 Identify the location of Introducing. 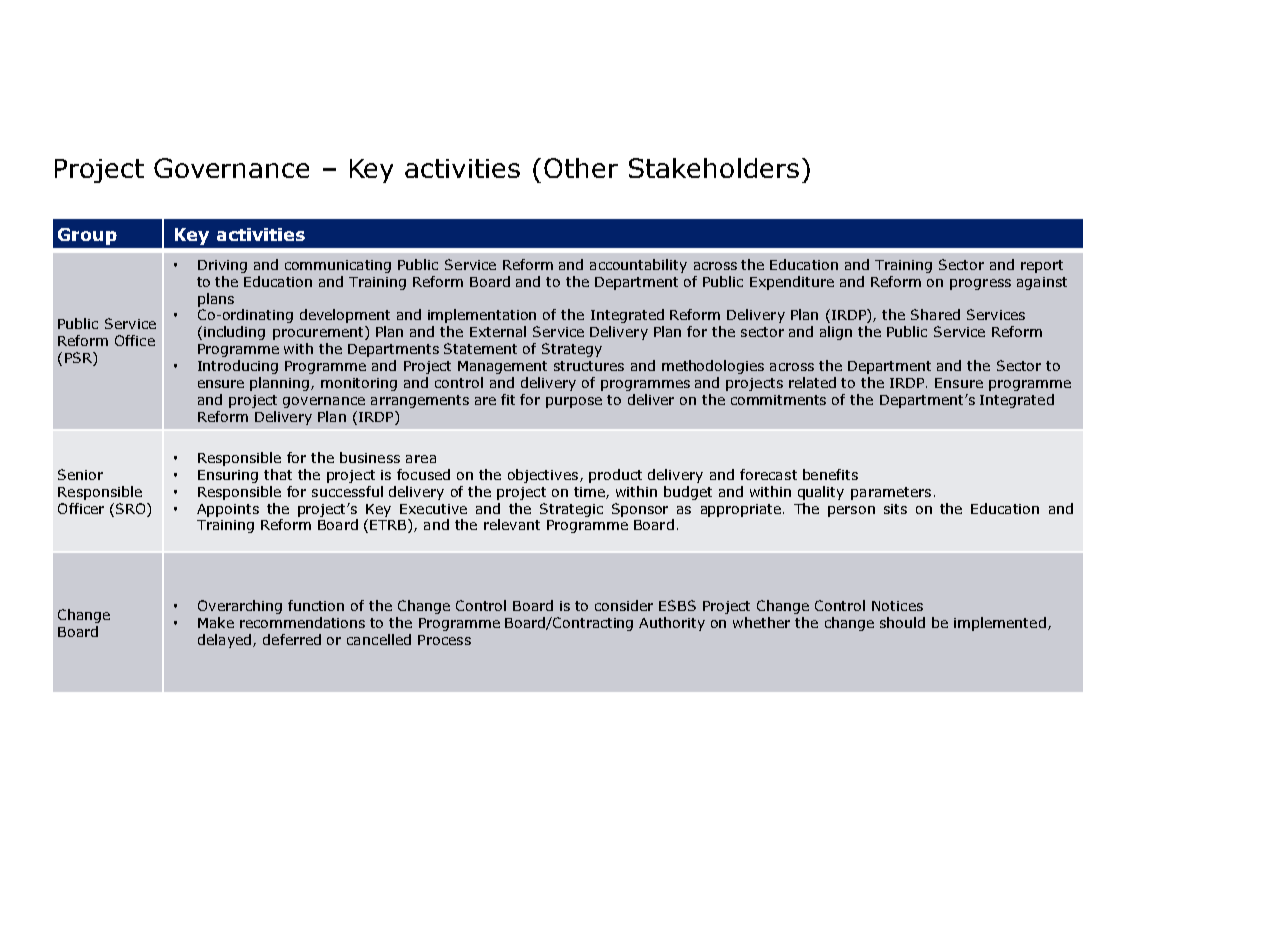
(238, 367).
